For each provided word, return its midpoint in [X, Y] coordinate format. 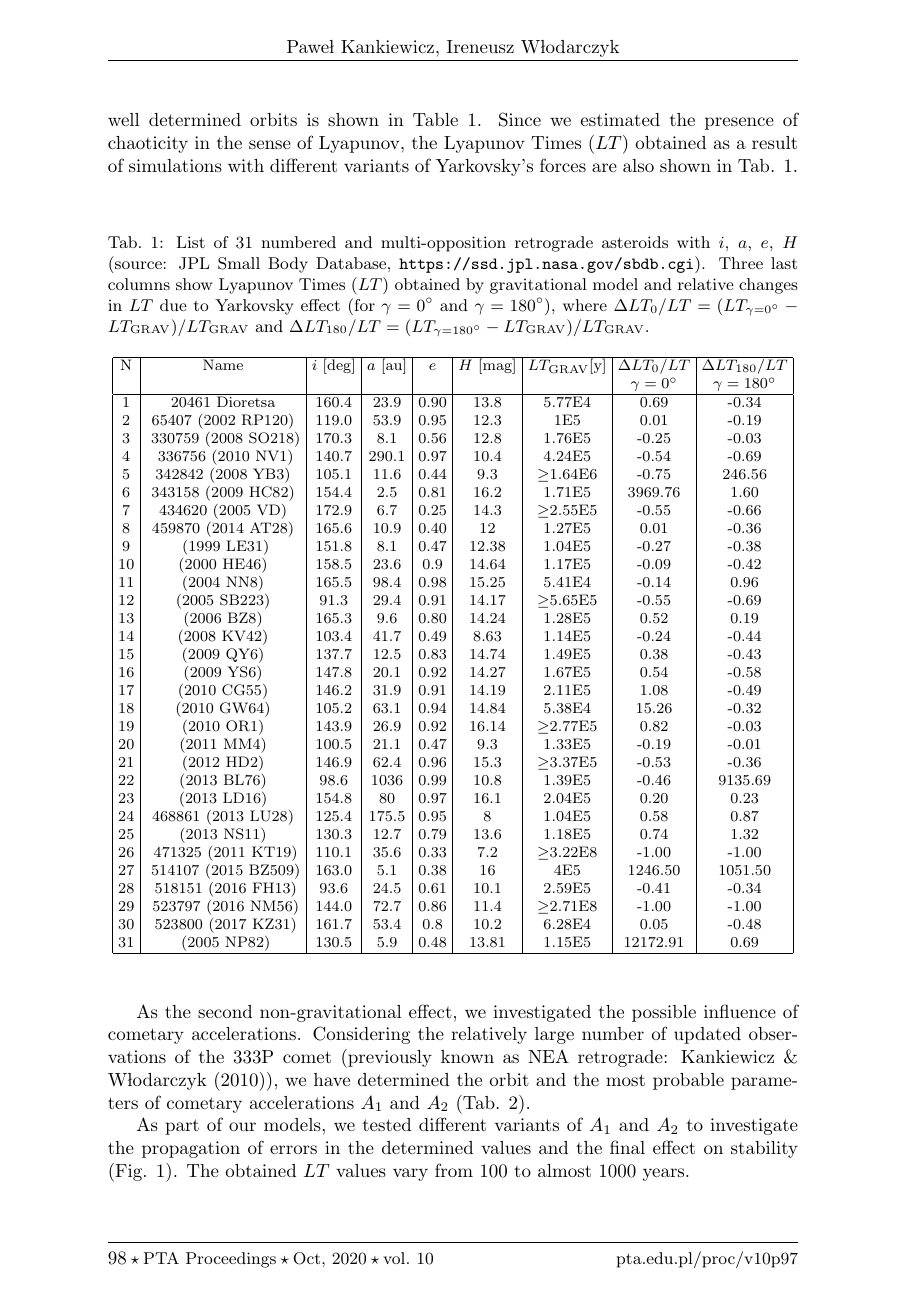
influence [740, 1011]
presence [739, 123]
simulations [175, 165]
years [665, 1174]
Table [435, 119]
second [225, 1011]
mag [497, 368]
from [454, 1170]
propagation [191, 1149]
